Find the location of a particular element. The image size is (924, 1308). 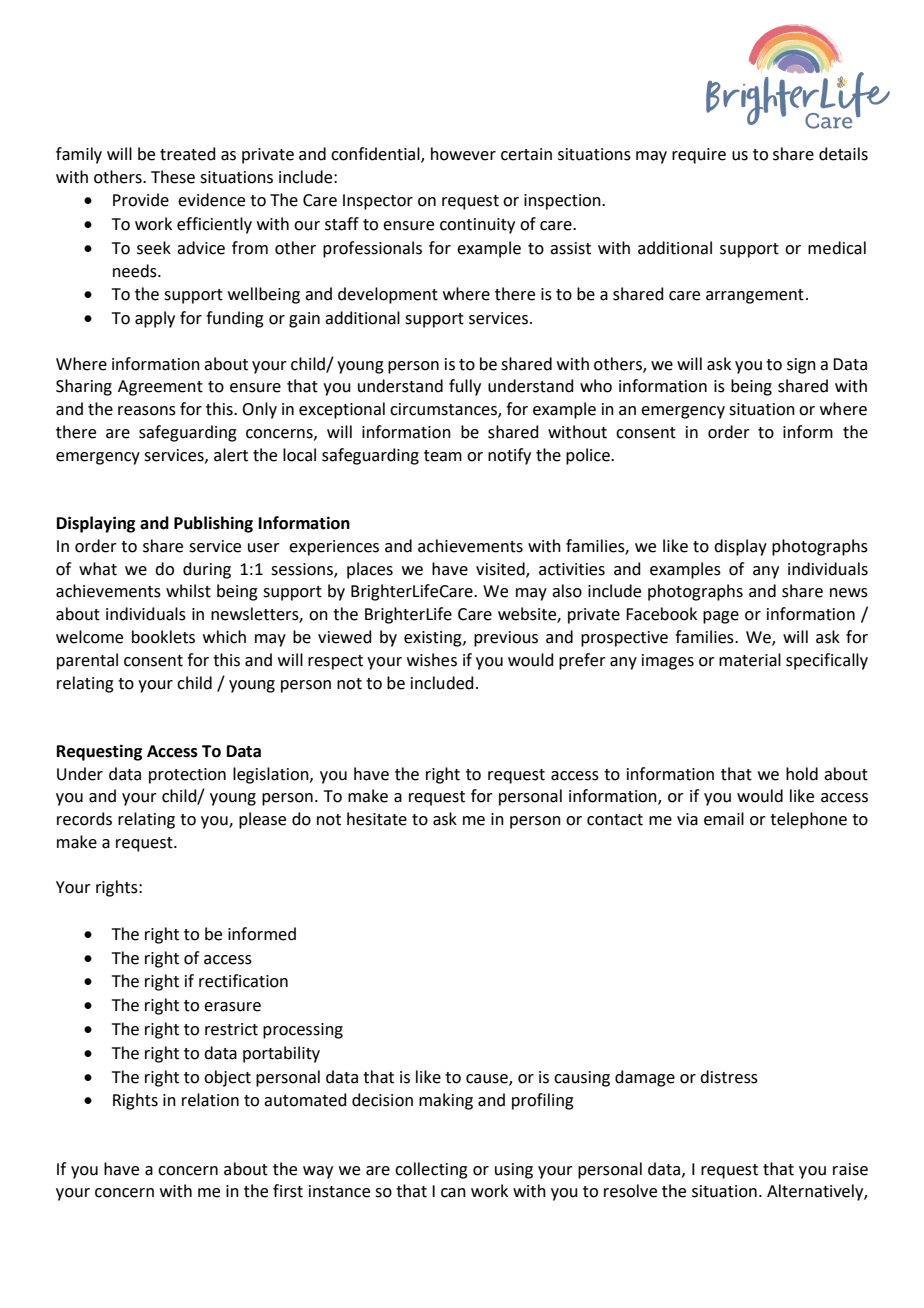

distress is located at coordinates (729, 1077).
